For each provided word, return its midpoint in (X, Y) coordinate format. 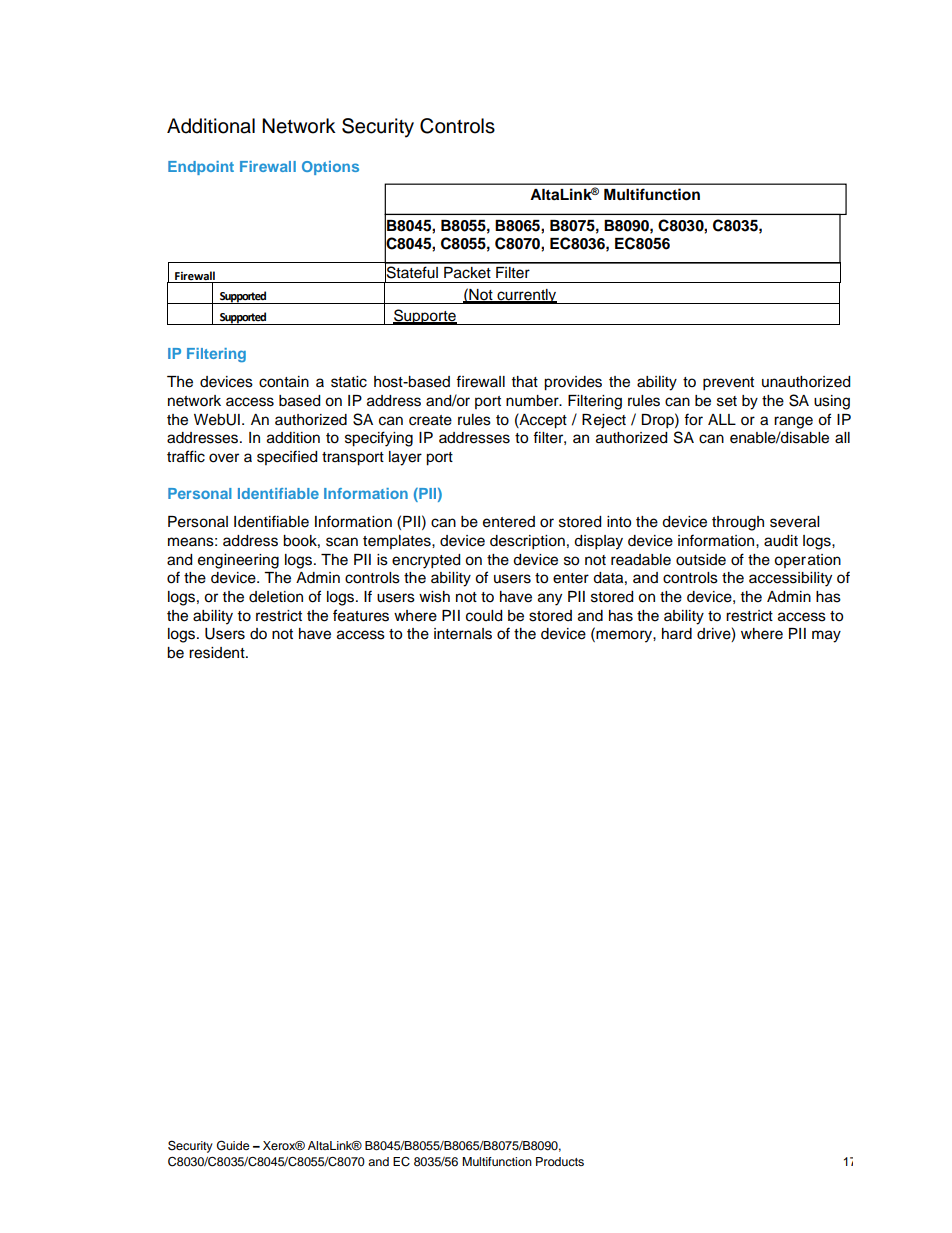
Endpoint (201, 168)
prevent (728, 384)
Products (560, 1161)
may (826, 636)
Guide (233, 1145)
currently (527, 296)
